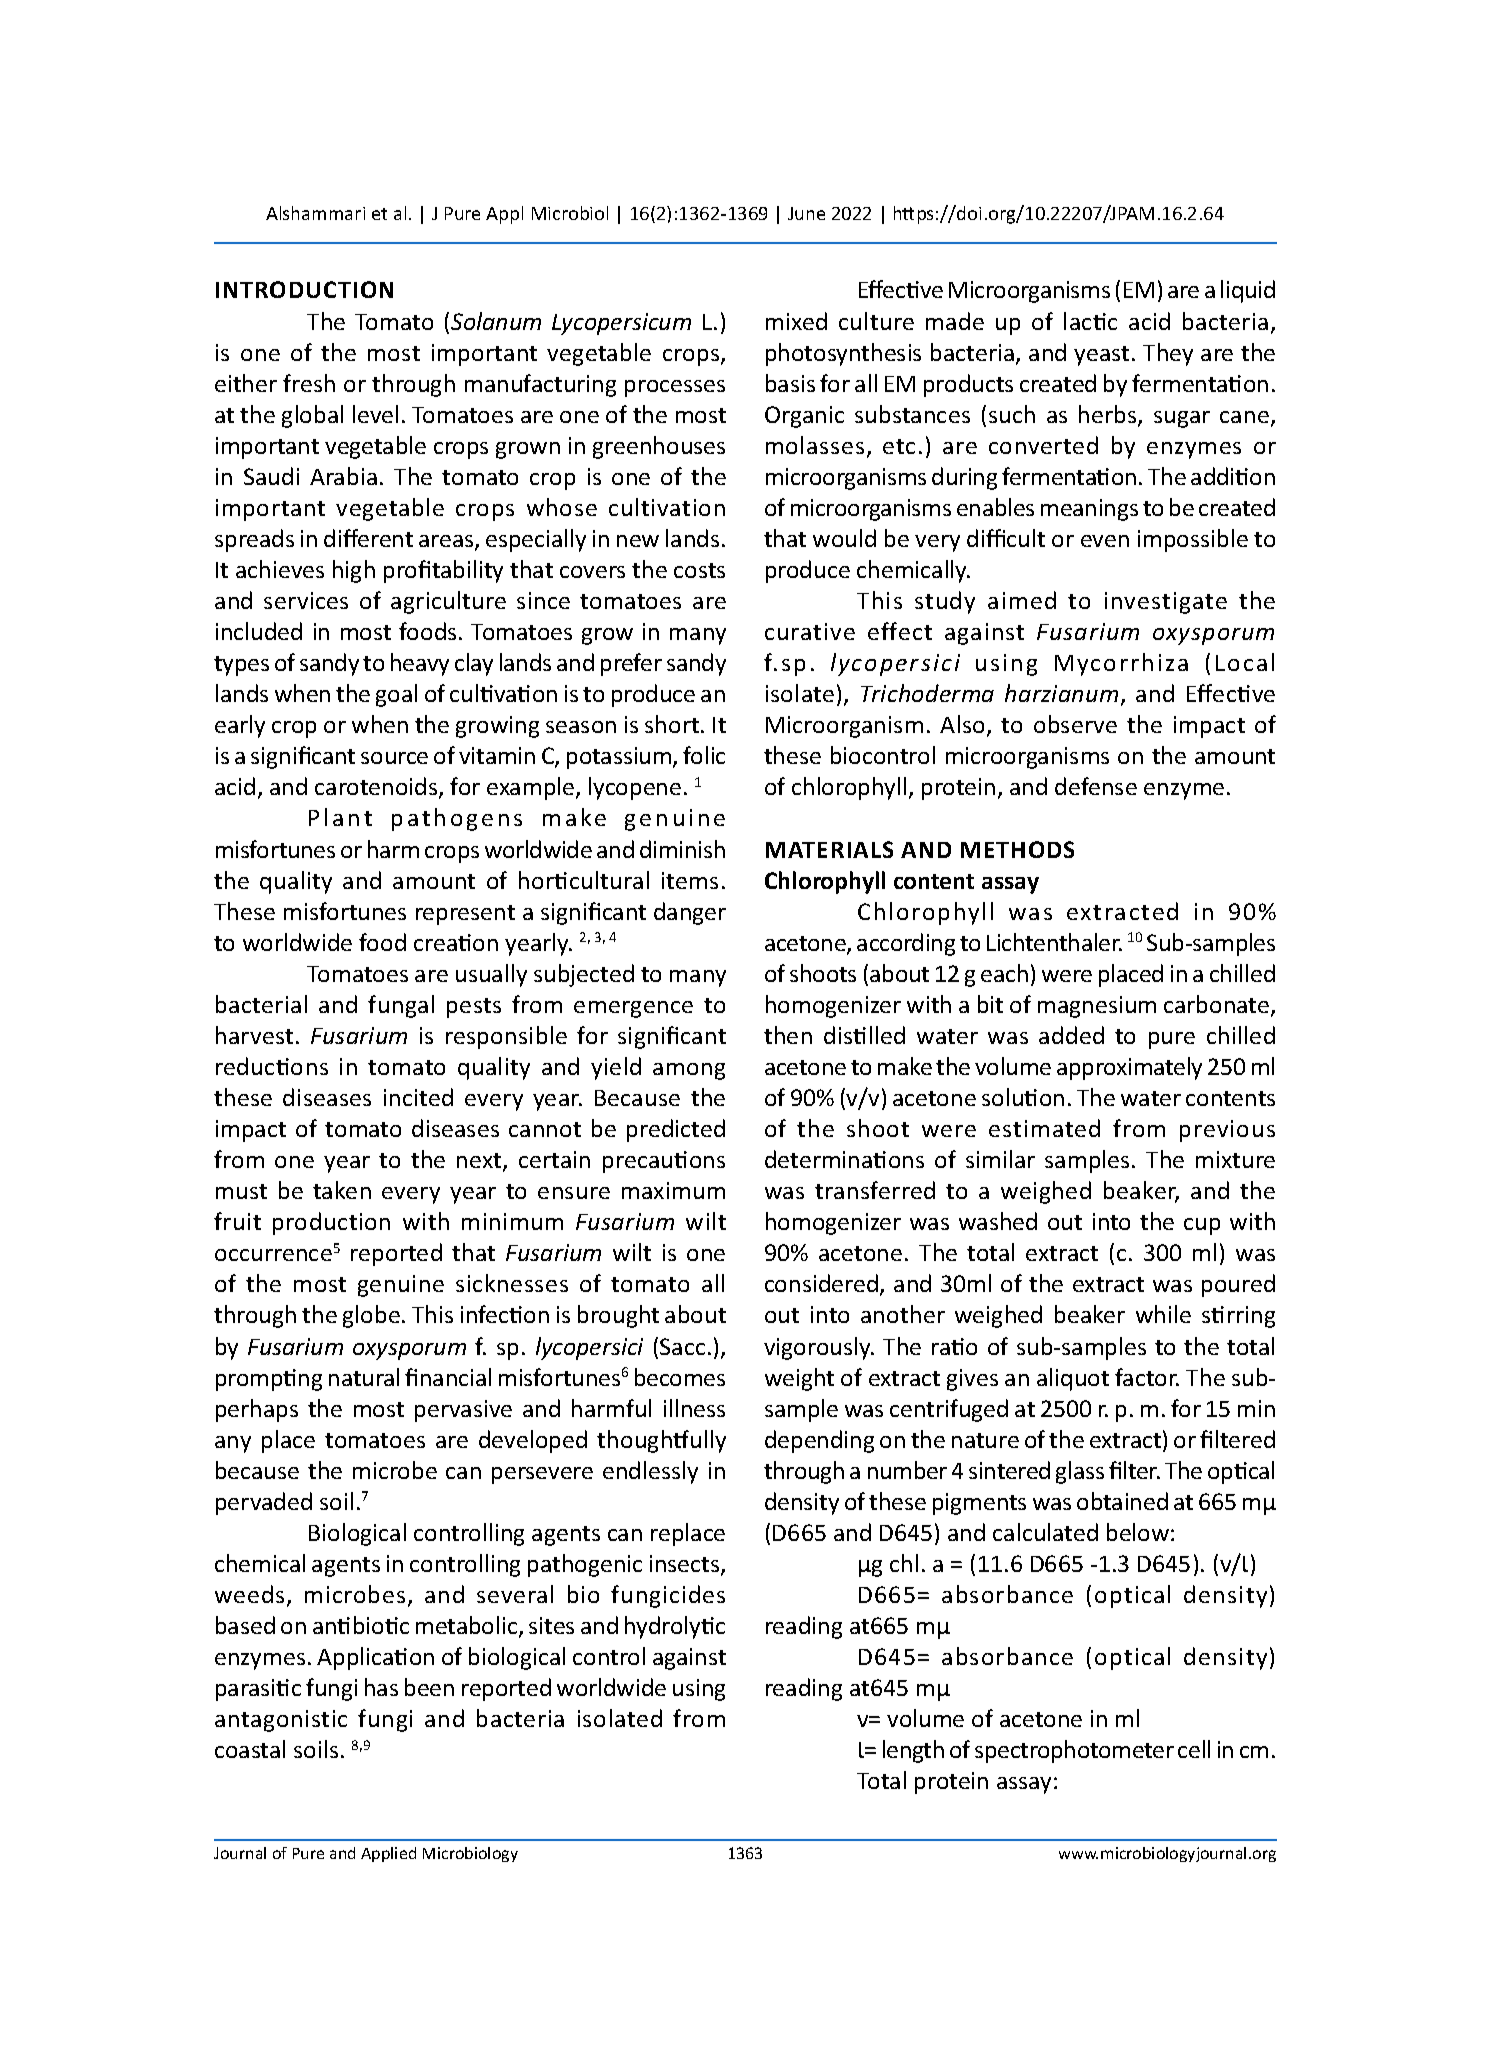 The width and height of the image is (1491, 2050). Describe the element at coordinates (401, 1006) in the image. I see `fungal` at that location.
